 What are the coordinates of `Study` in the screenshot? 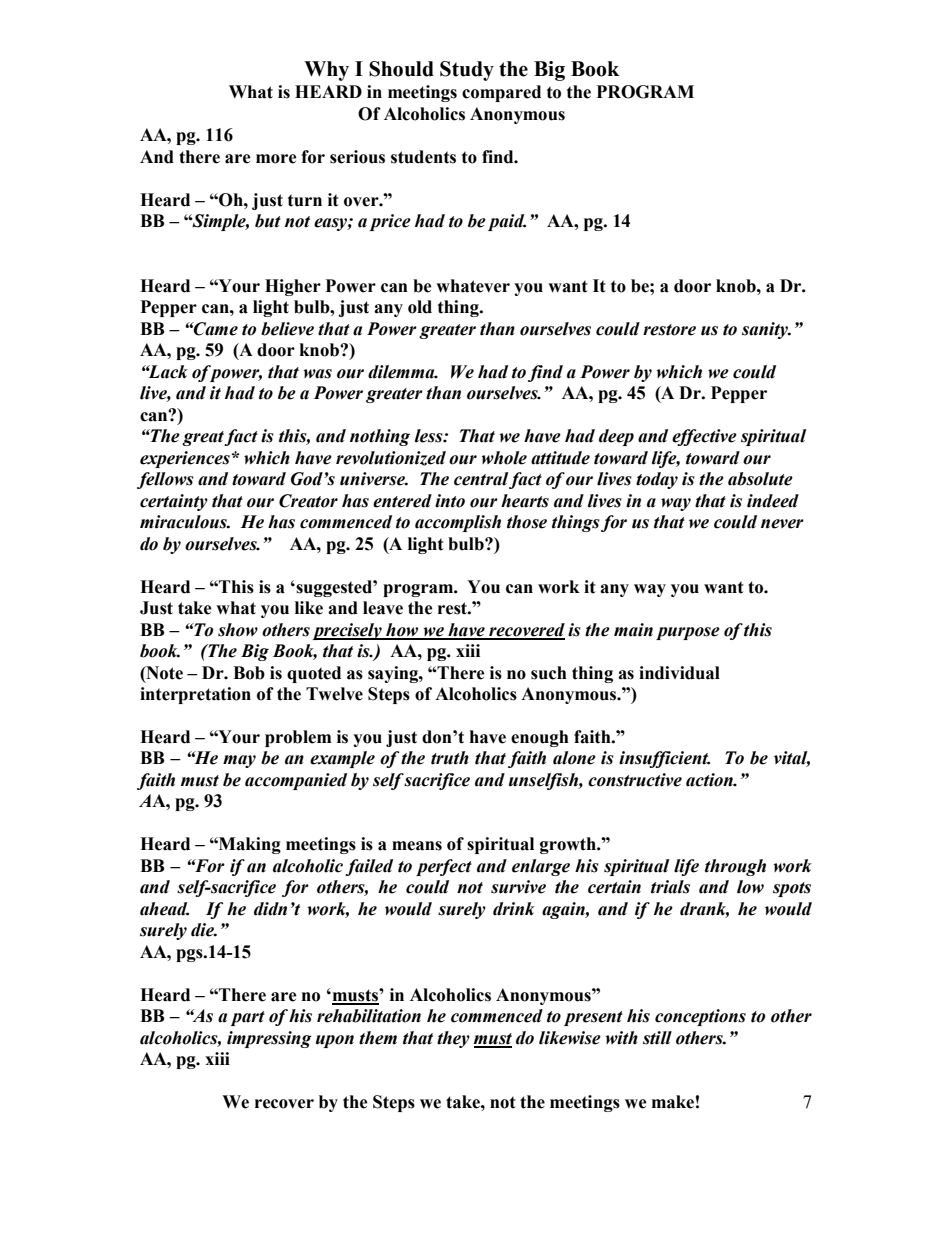 It's located at (467, 71).
